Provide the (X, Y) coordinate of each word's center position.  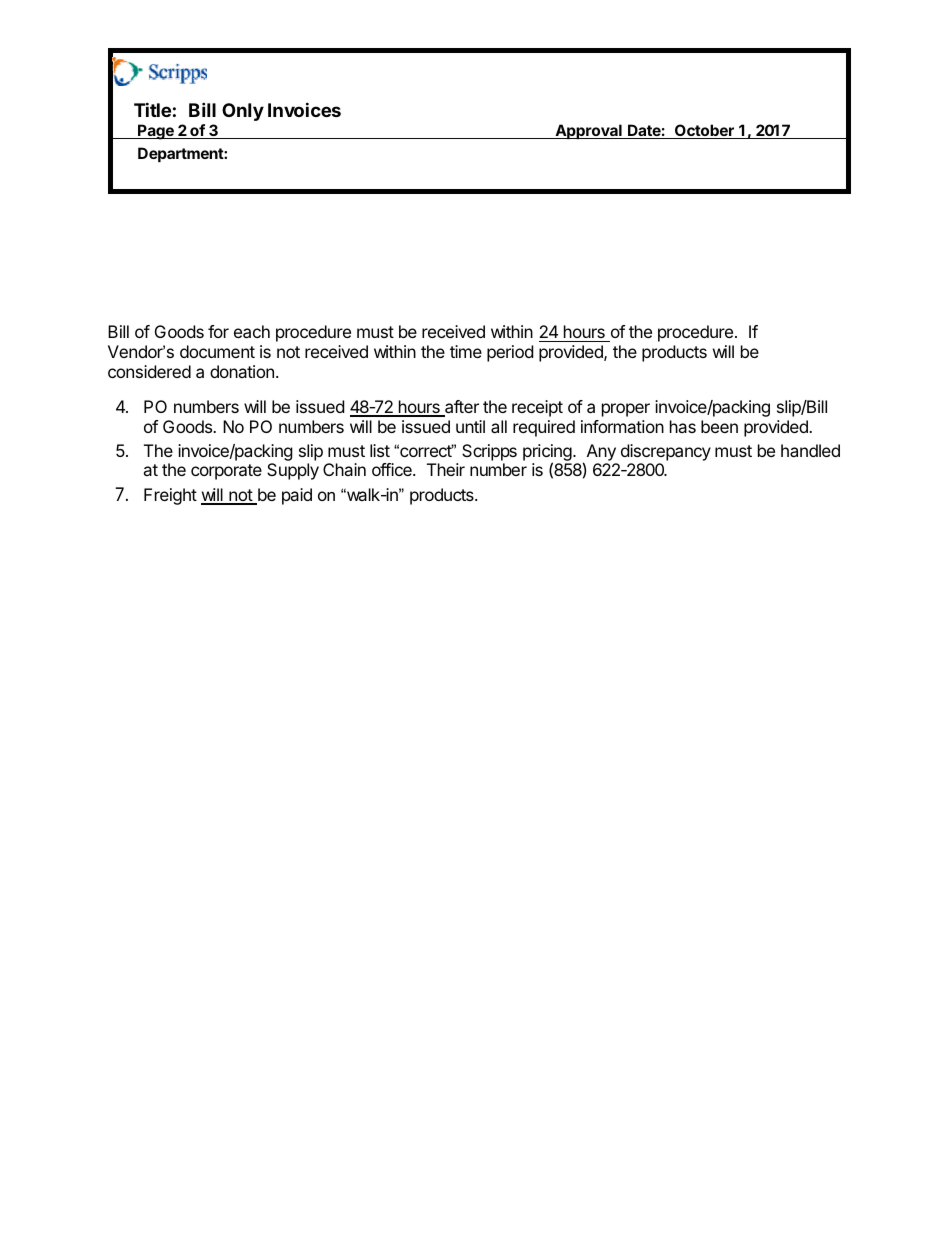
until (470, 426)
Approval (588, 131)
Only (243, 112)
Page (156, 132)
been (719, 426)
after (461, 408)
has (683, 426)
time (466, 351)
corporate (226, 472)
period (510, 353)
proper (626, 410)
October (704, 131)
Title (152, 109)
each (252, 331)
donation (242, 371)
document (217, 351)
